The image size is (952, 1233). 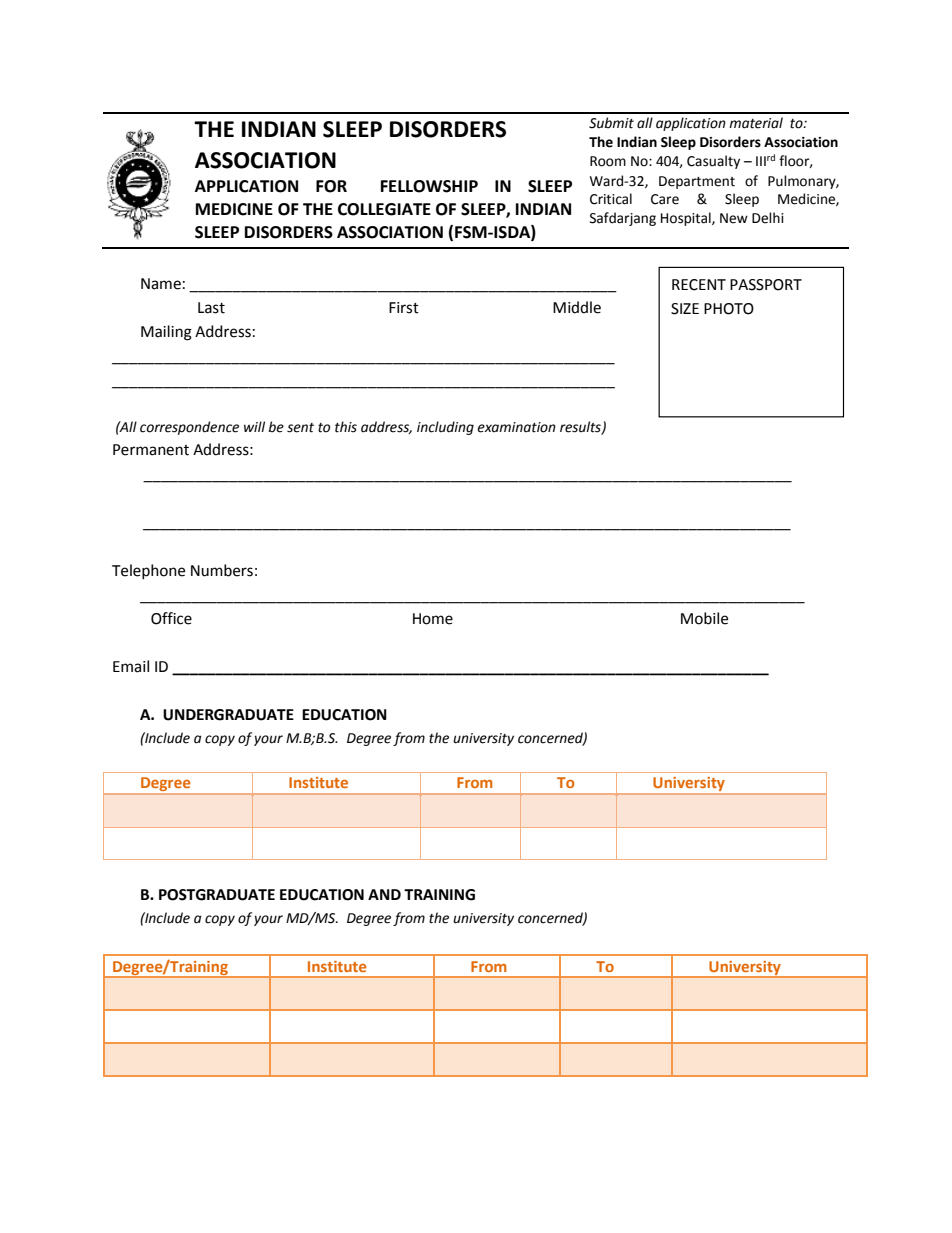 I want to click on FELLOWSHIP, so click(x=429, y=186).
